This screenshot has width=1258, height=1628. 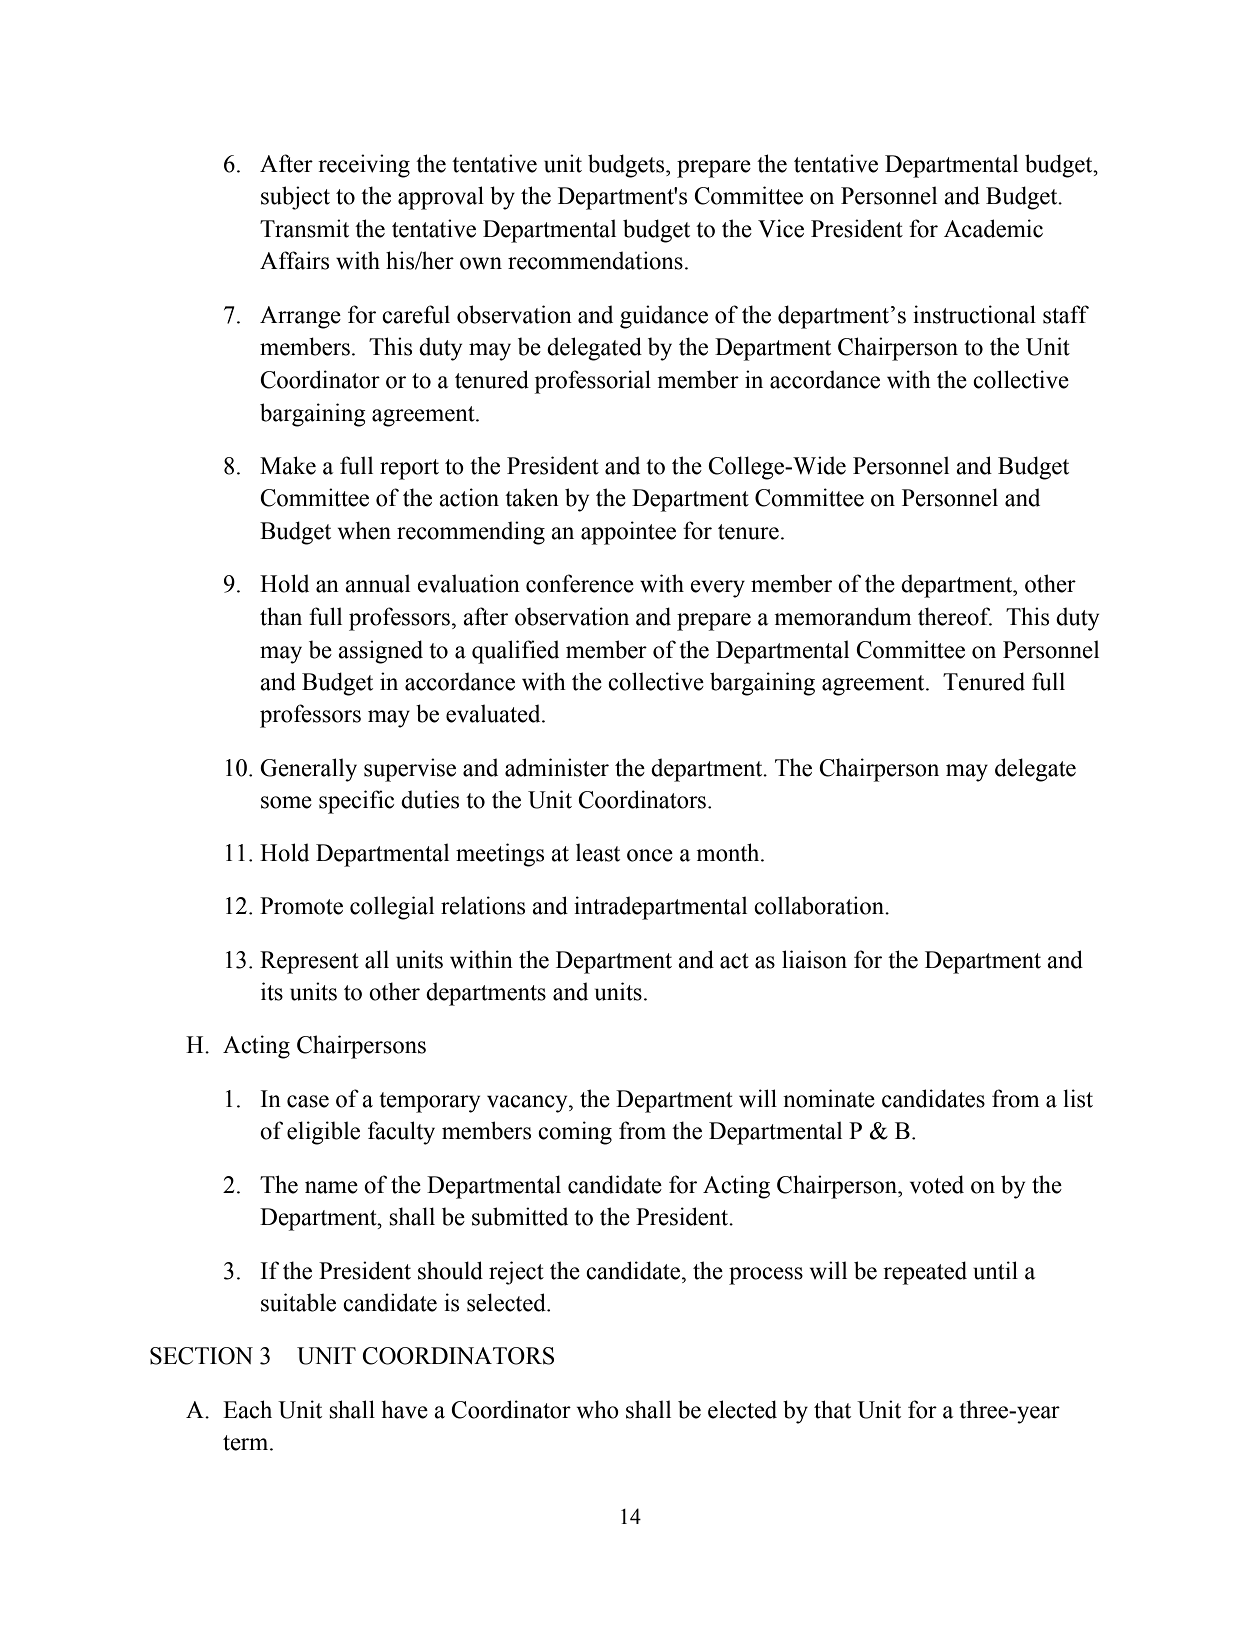 I want to click on Each, so click(x=247, y=1409).
